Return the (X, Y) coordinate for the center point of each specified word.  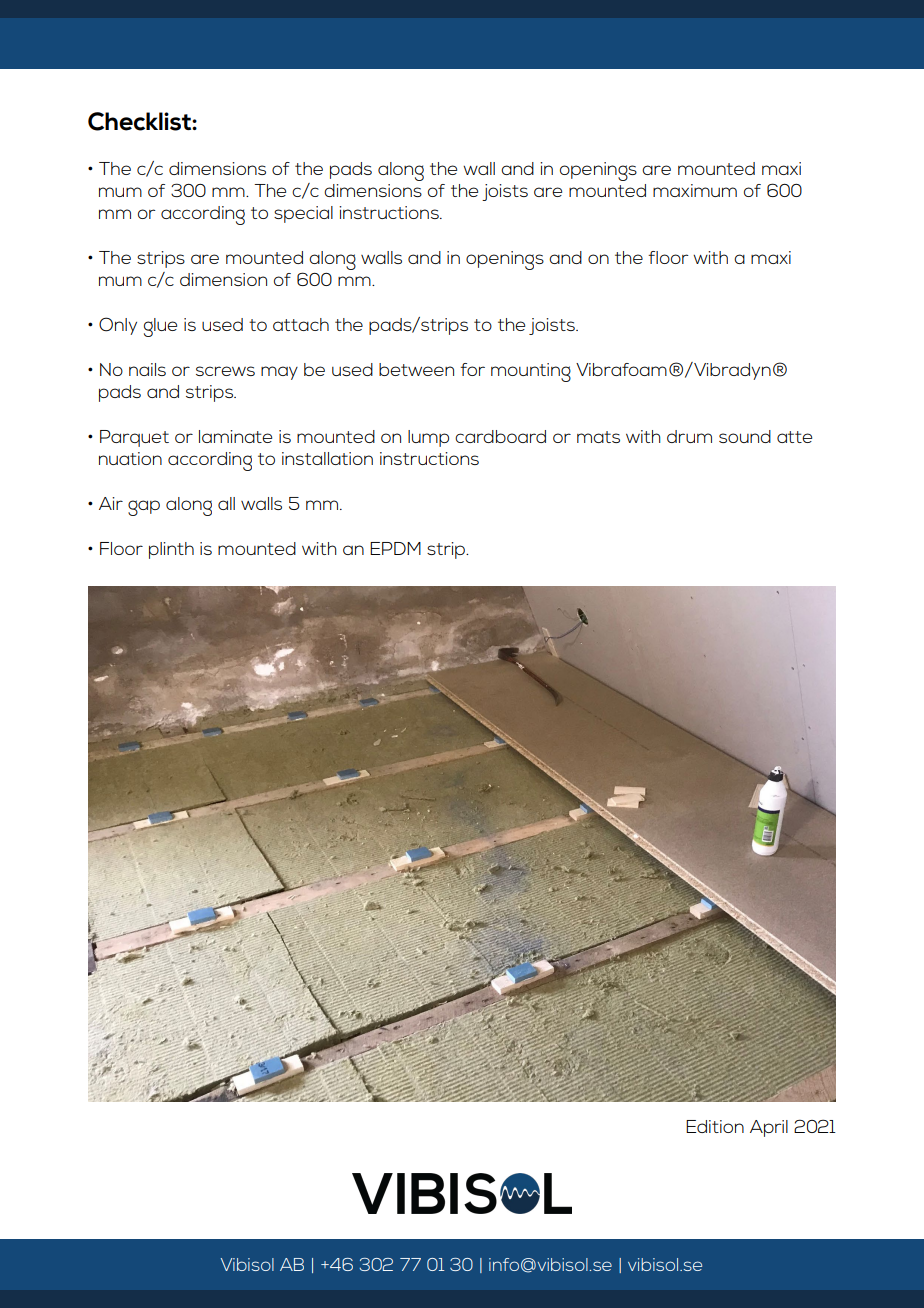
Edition (715, 1126)
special (303, 214)
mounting (531, 372)
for (472, 369)
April (769, 1128)
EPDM (395, 548)
